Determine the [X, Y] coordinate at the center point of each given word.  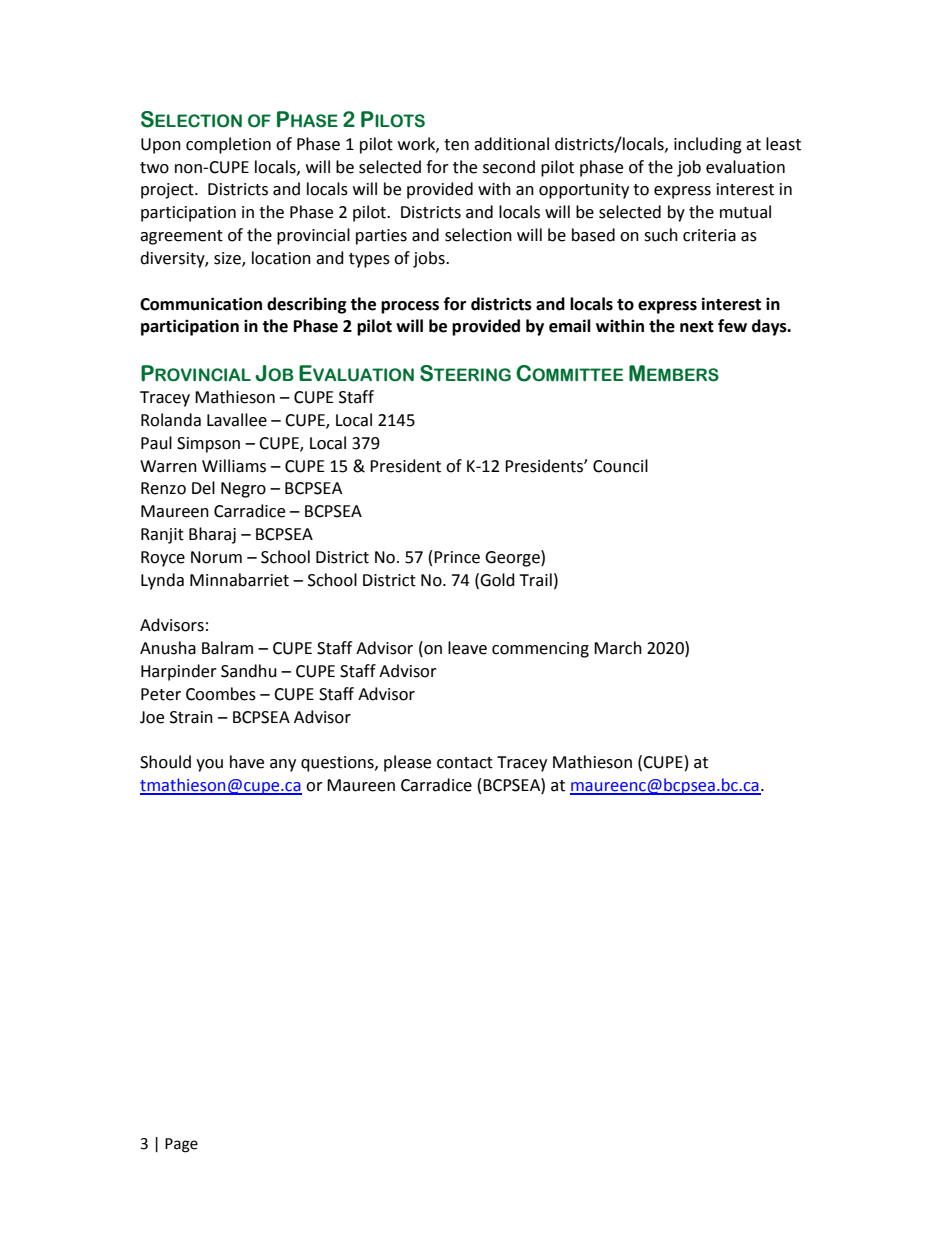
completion [228, 145]
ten [456, 145]
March [618, 648]
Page [181, 1145]
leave [467, 648]
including [708, 145]
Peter [161, 694]
